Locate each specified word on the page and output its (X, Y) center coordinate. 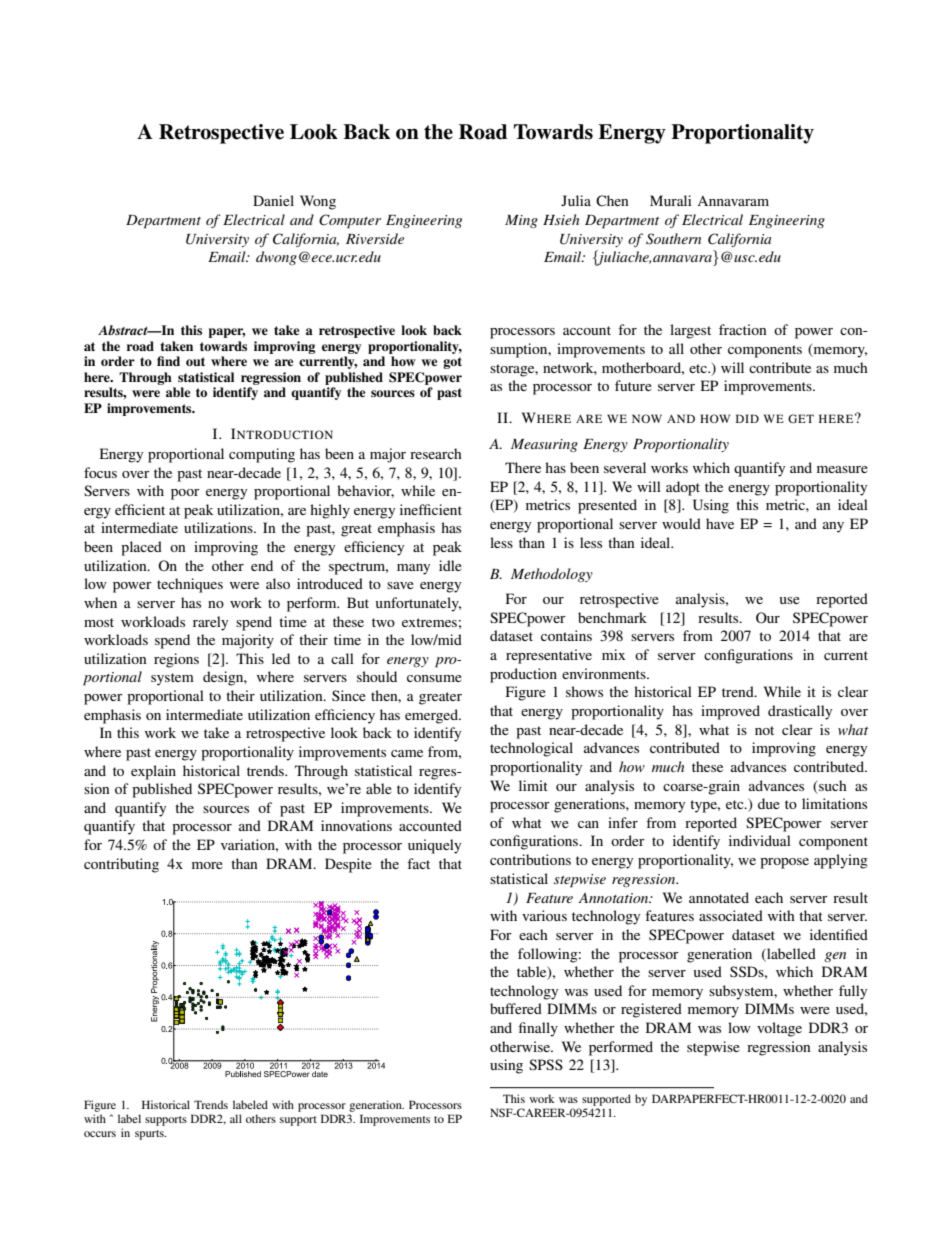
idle (450, 565)
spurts (150, 1135)
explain (153, 772)
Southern (673, 239)
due (769, 803)
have (720, 523)
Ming (521, 221)
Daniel (273, 200)
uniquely (434, 846)
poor (185, 494)
